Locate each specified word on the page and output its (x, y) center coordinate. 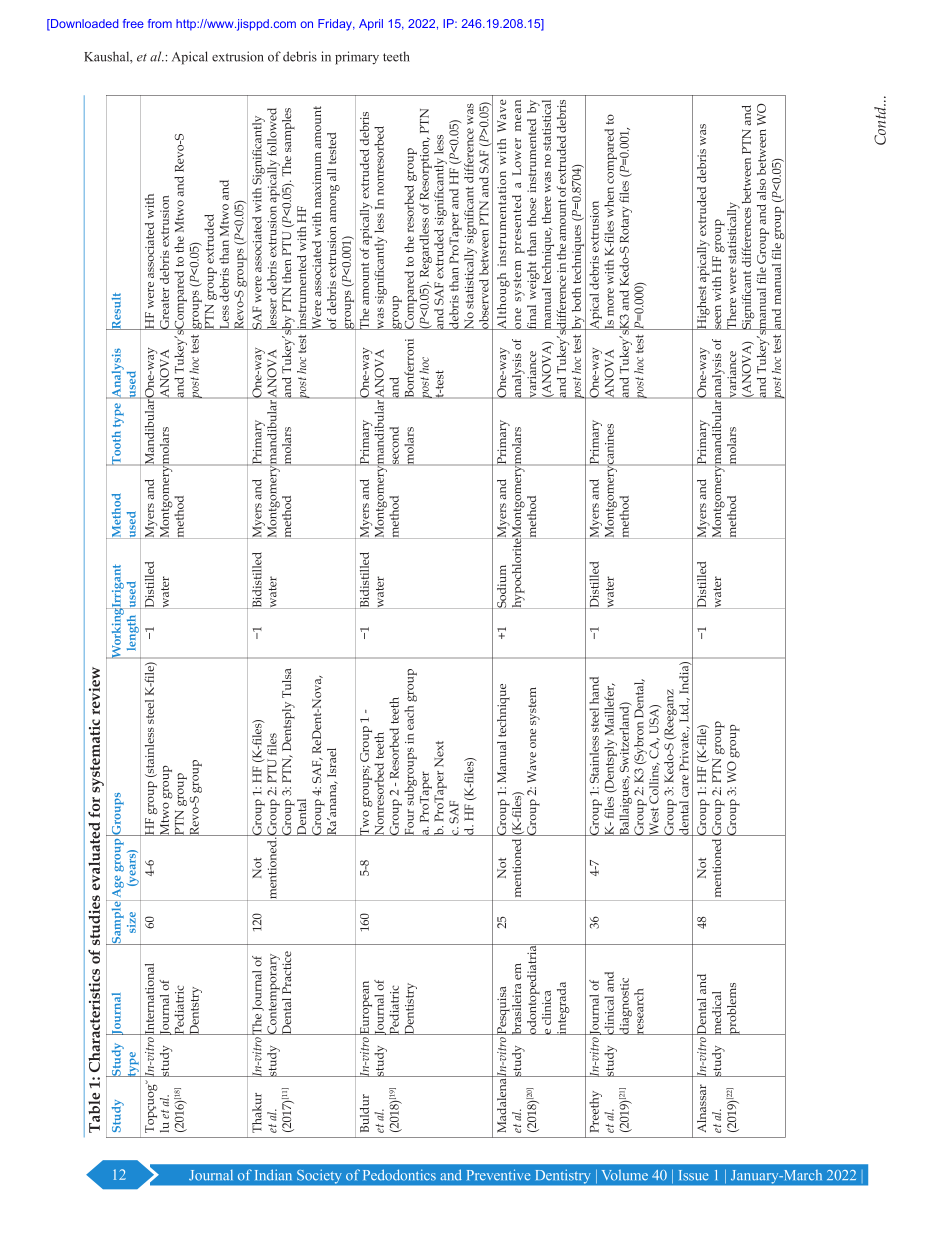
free (133, 23)
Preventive (499, 1175)
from (160, 23)
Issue (694, 1175)
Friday (336, 25)
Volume (625, 1175)
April (371, 25)
